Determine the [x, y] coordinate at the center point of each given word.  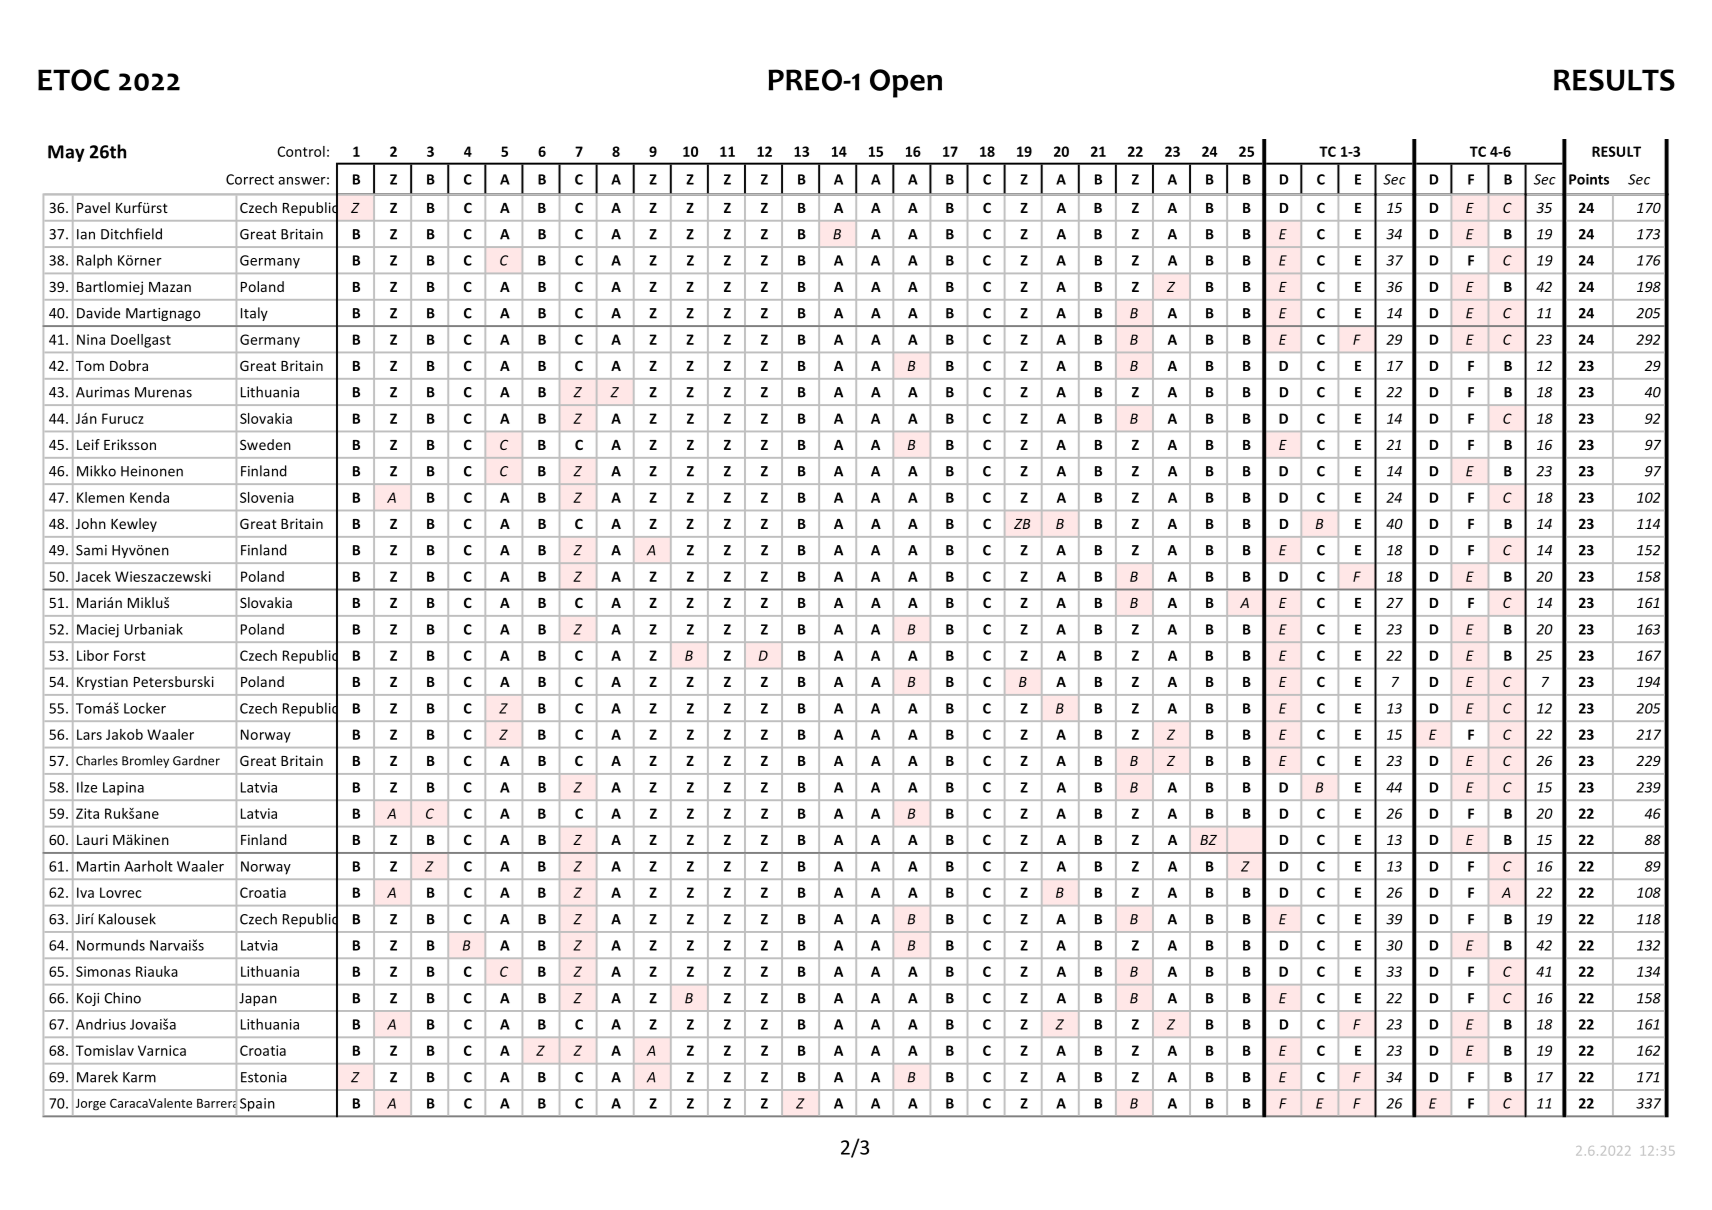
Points [1589, 179]
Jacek [93, 576]
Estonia [264, 1077]
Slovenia [267, 497]
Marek [97, 1077]
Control [301, 151]
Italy [254, 314]
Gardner [196, 760]
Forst [130, 655]
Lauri [92, 839]
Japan [258, 999]
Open [906, 83]
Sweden [265, 444]
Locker [145, 708]
